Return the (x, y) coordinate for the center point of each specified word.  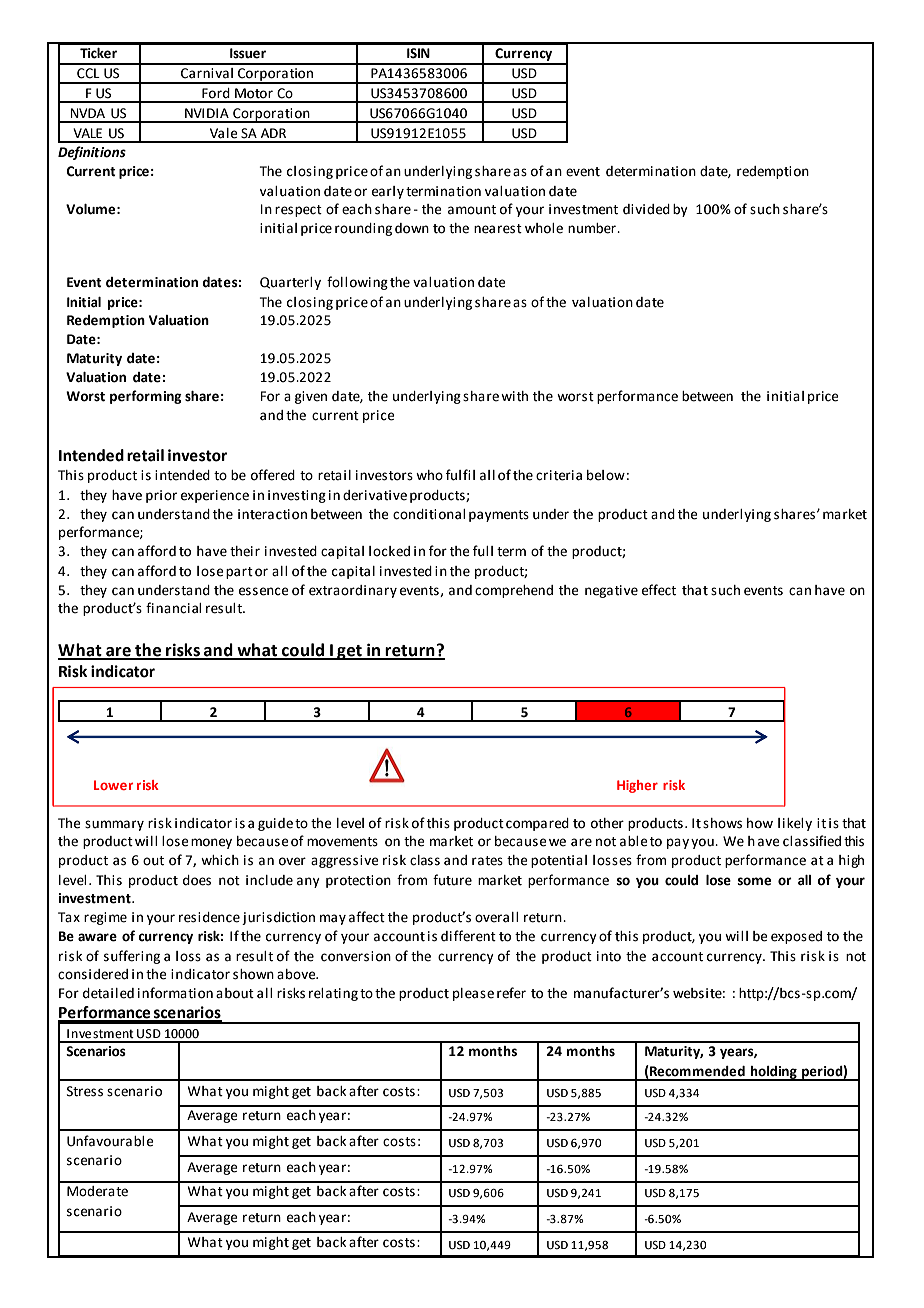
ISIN (418, 53)
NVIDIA (207, 113)
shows (722, 823)
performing (146, 397)
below (606, 475)
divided (646, 209)
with (514, 396)
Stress (85, 1091)
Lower (113, 785)
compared (537, 824)
